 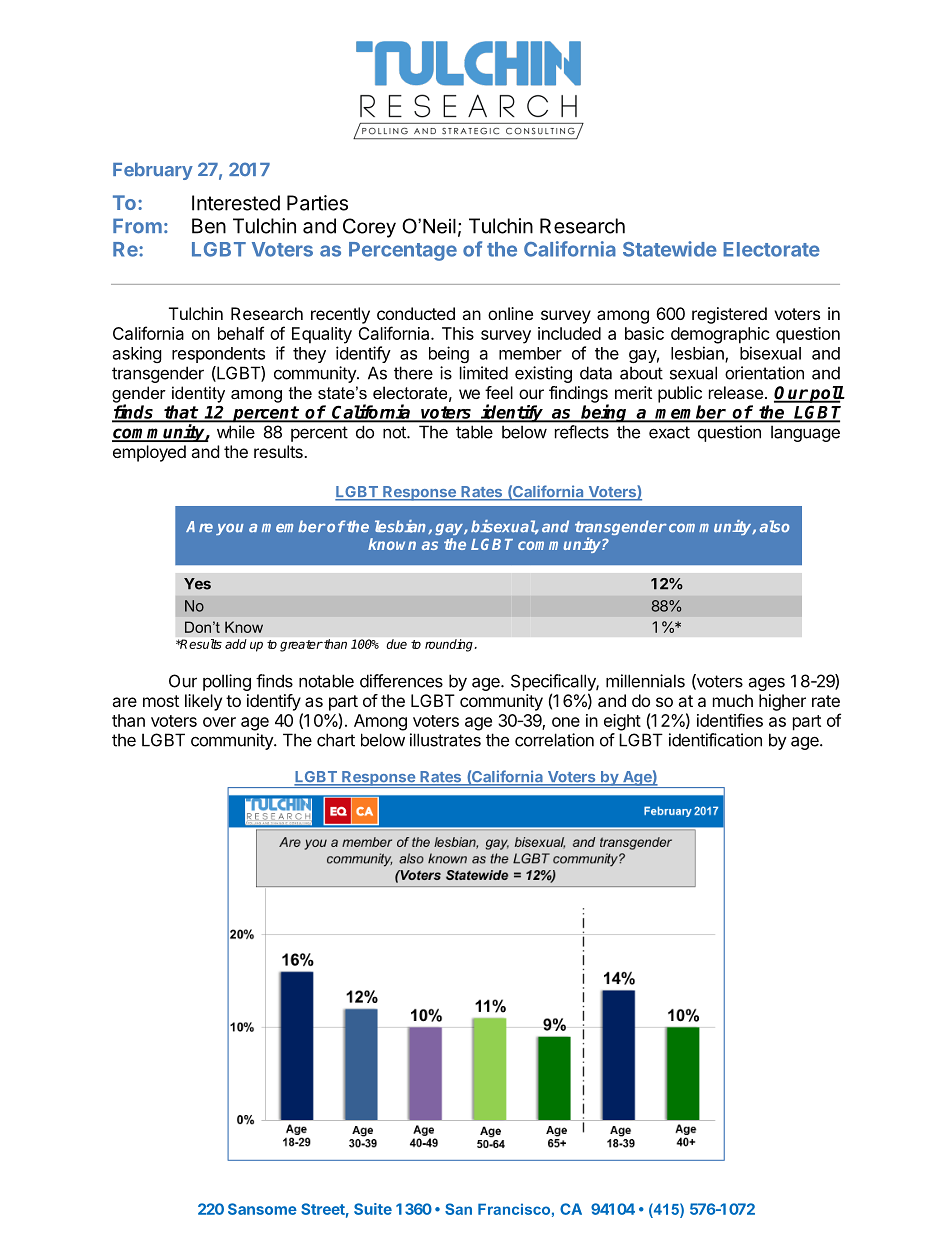 What do you see at coordinates (219, 722) in the image?
I see `over` at bounding box center [219, 722].
